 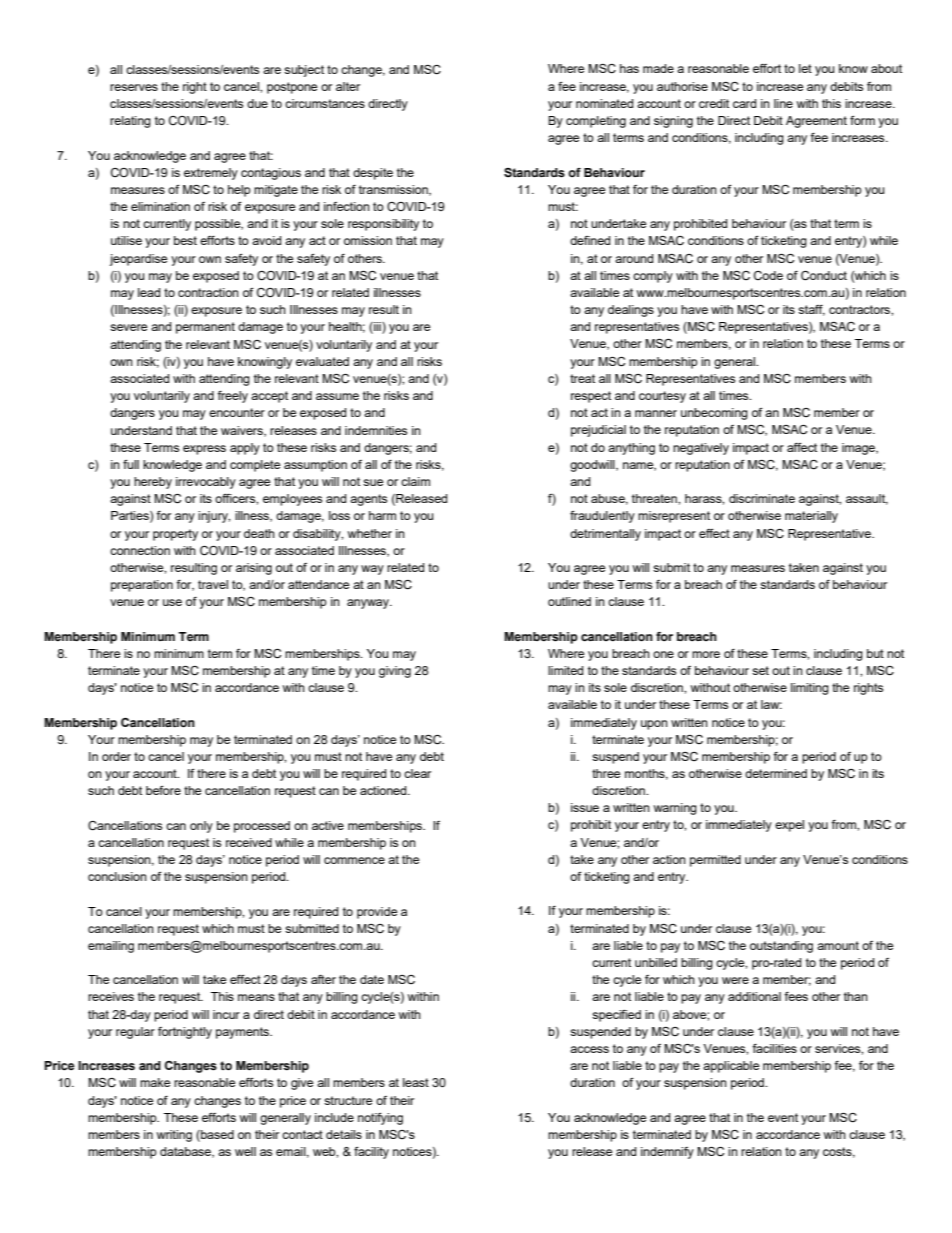 What do you see at coordinates (216, 1136) in the screenshot?
I see `based` at bounding box center [216, 1136].
